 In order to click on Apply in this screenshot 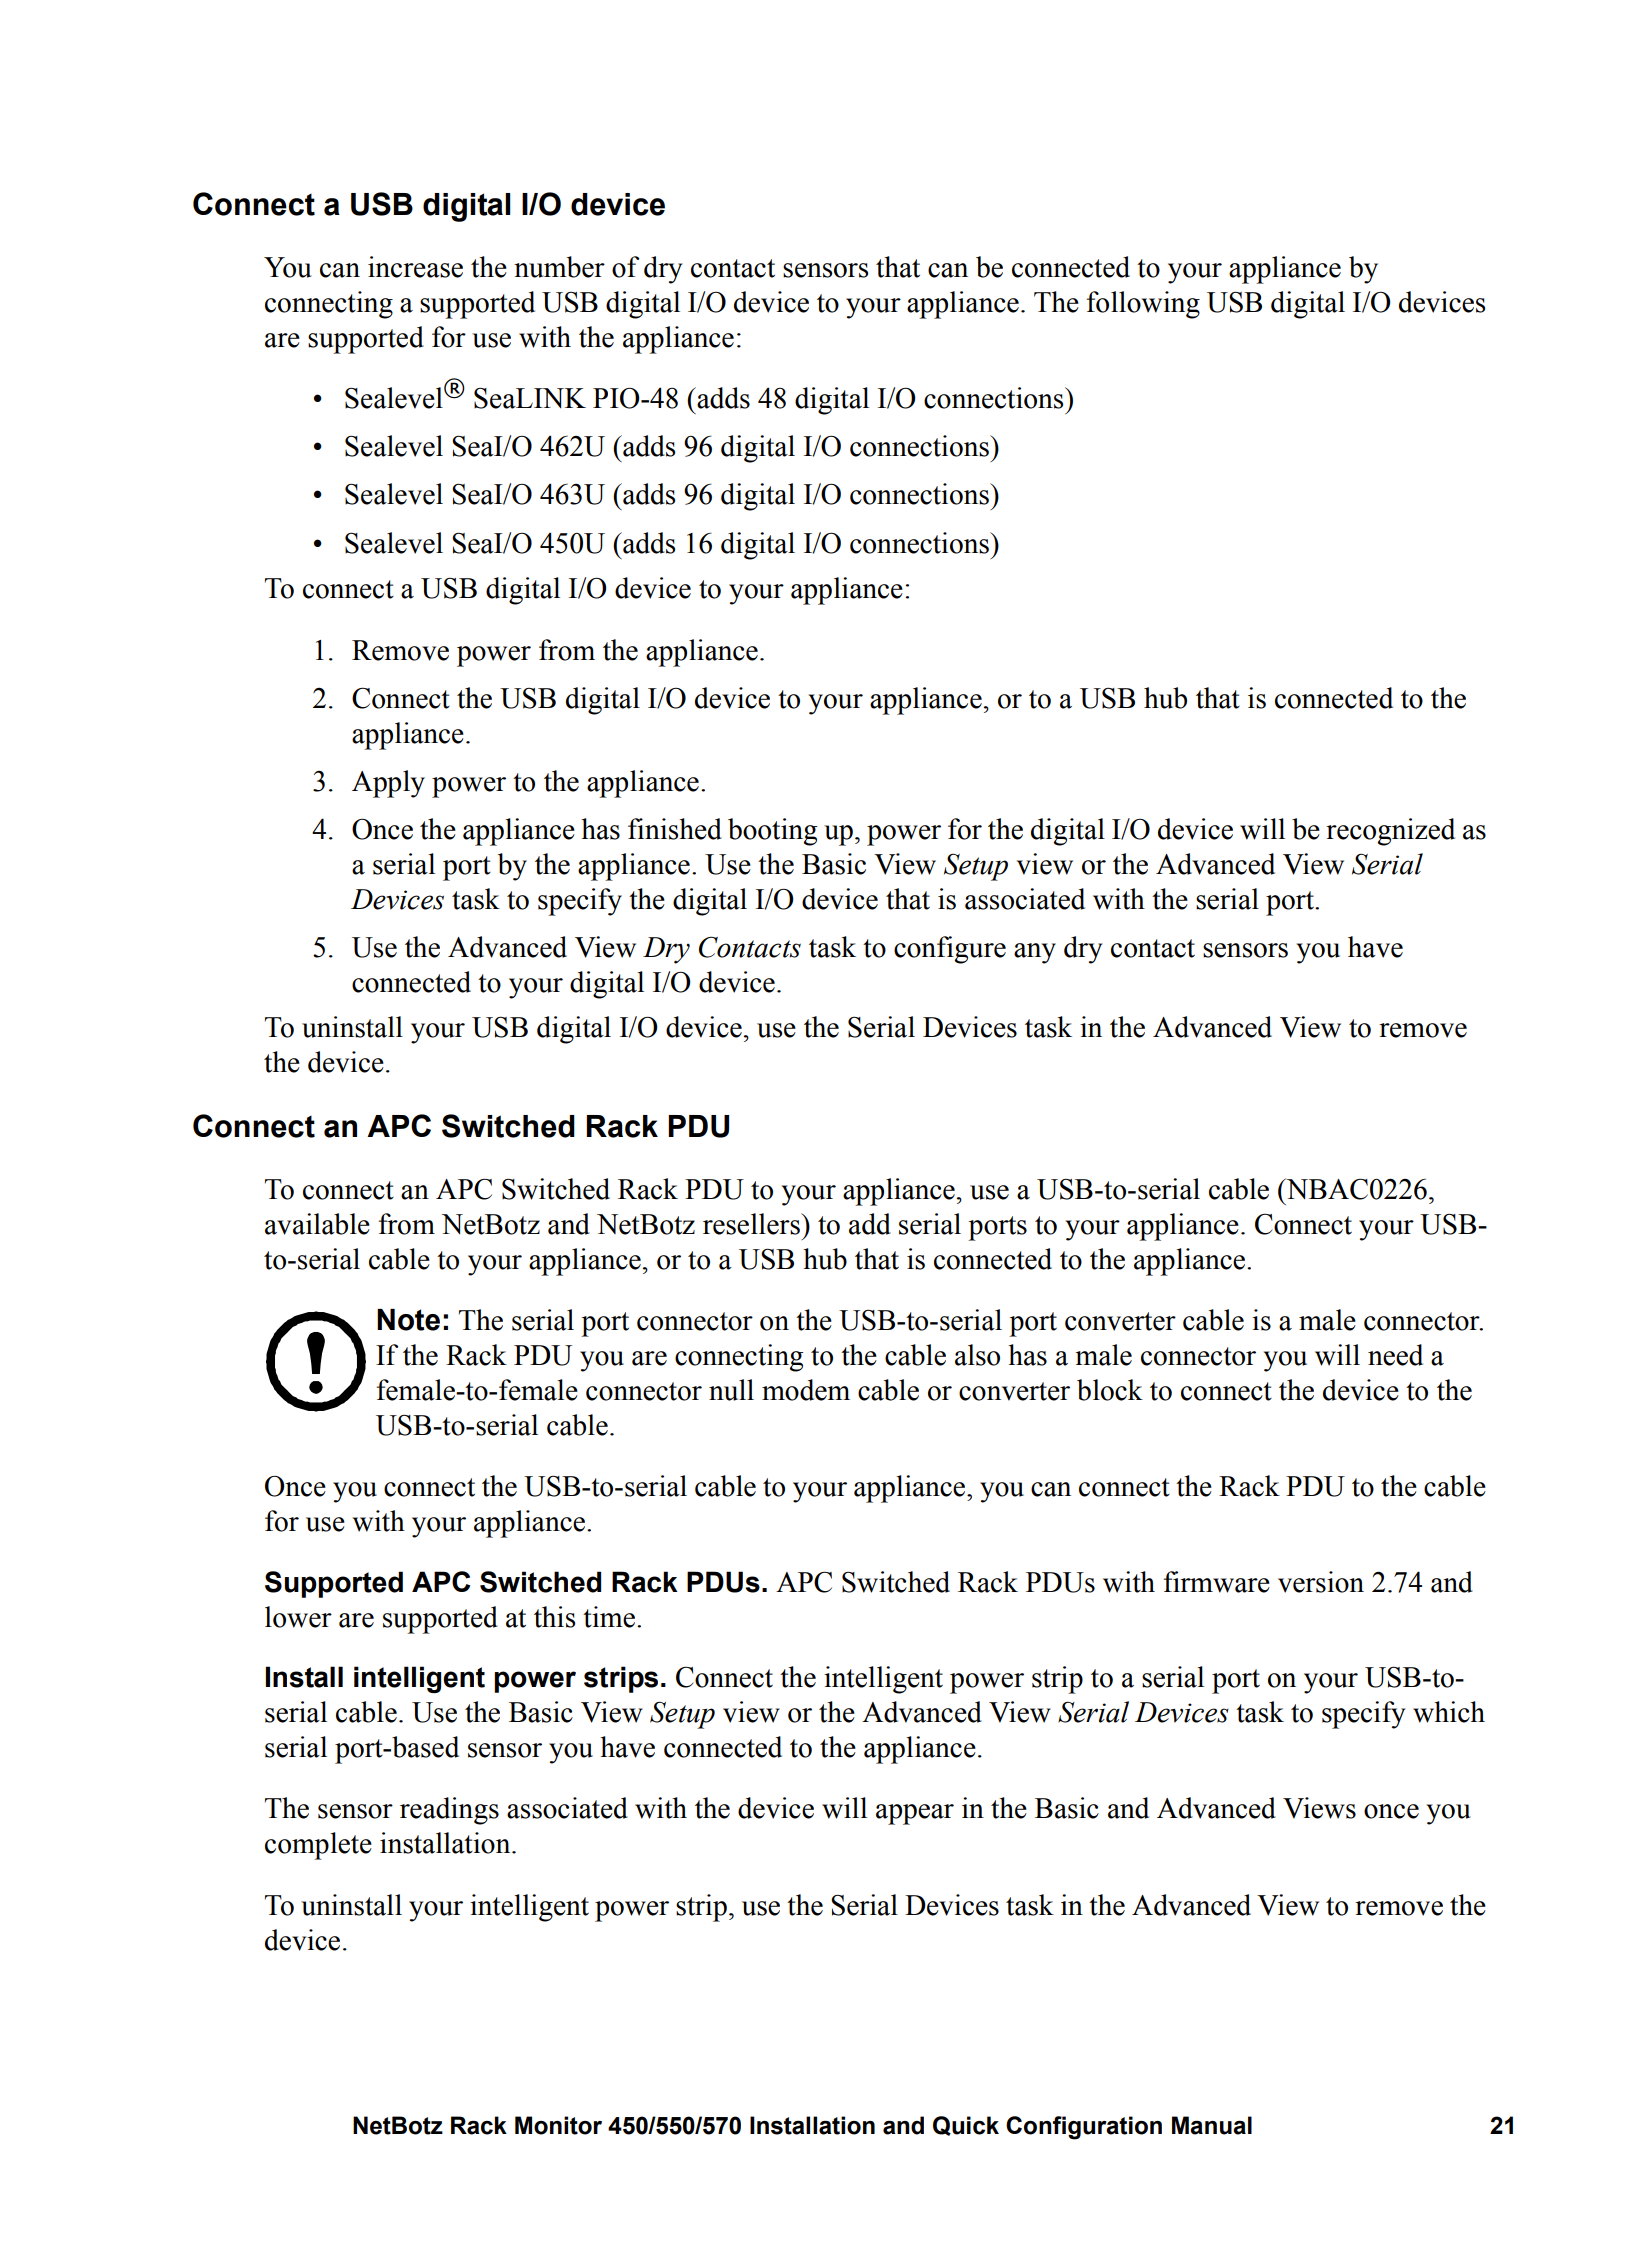, I will do `click(388, 784)`.
